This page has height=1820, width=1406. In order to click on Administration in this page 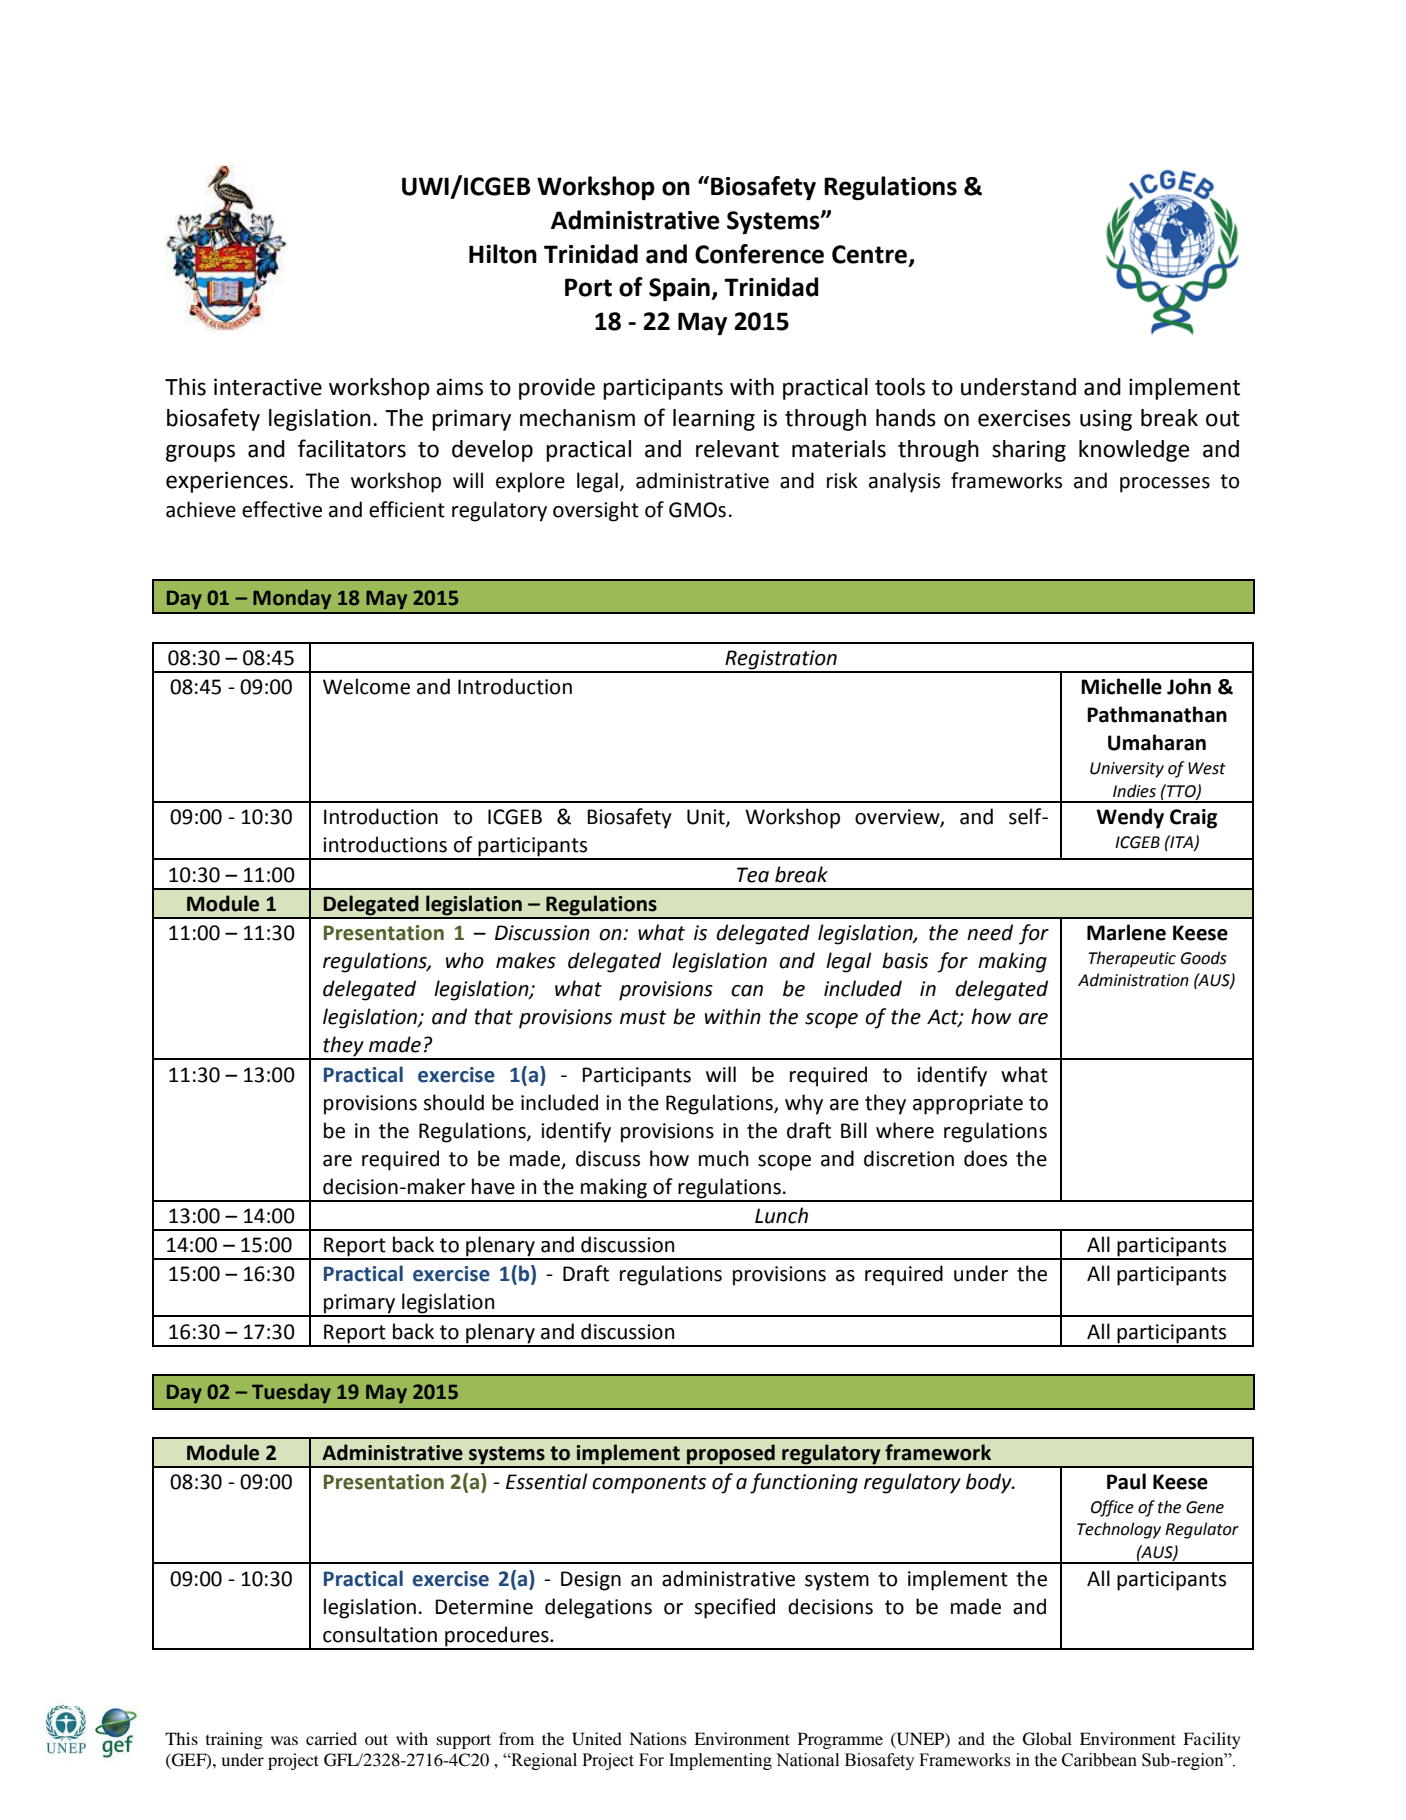, I will do `click(1133, 980)`.
